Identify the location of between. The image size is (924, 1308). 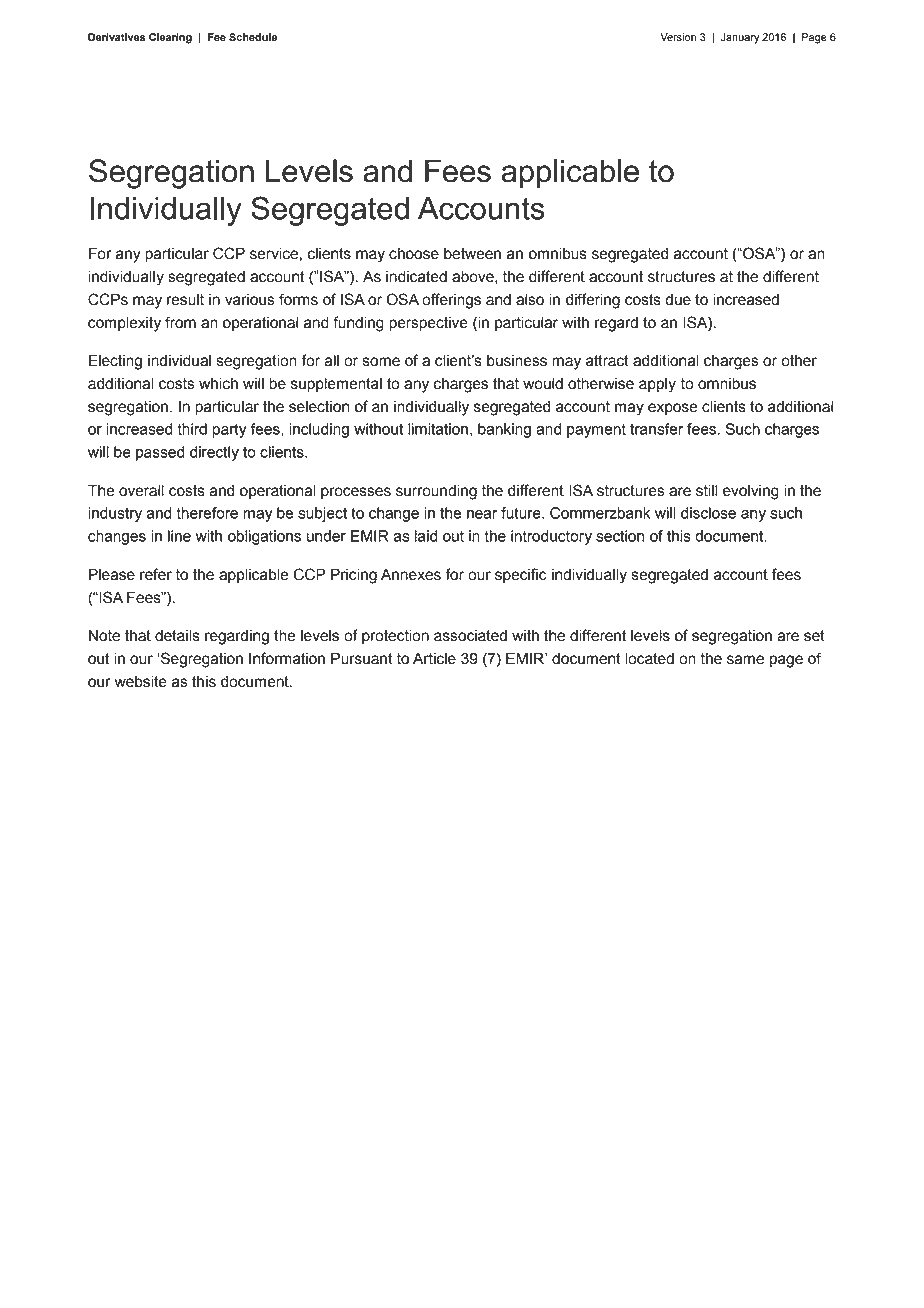
(472, 254).
